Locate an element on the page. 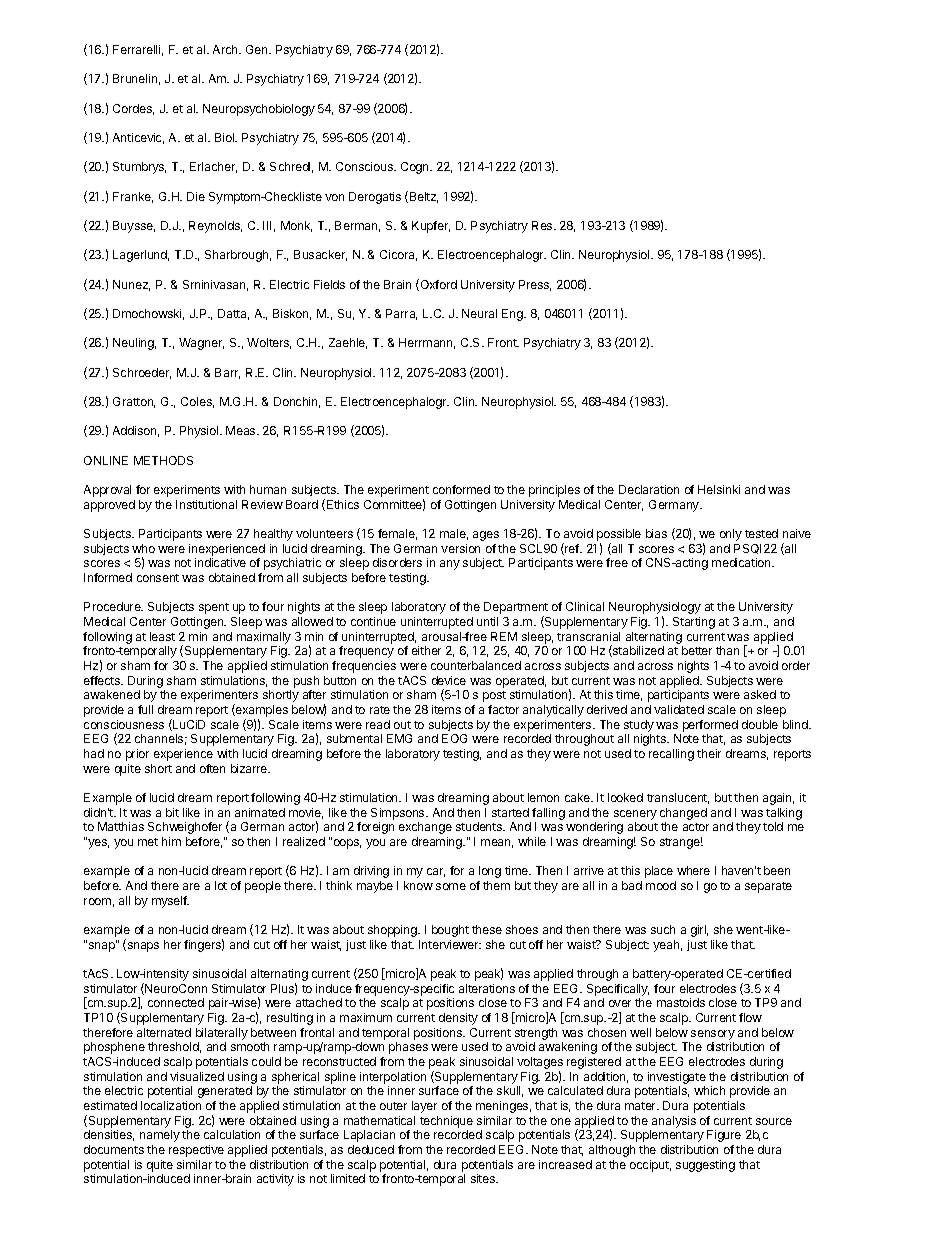 The height and width of the image is (1233, 952). technique is located at coordinates (446, 1122).
